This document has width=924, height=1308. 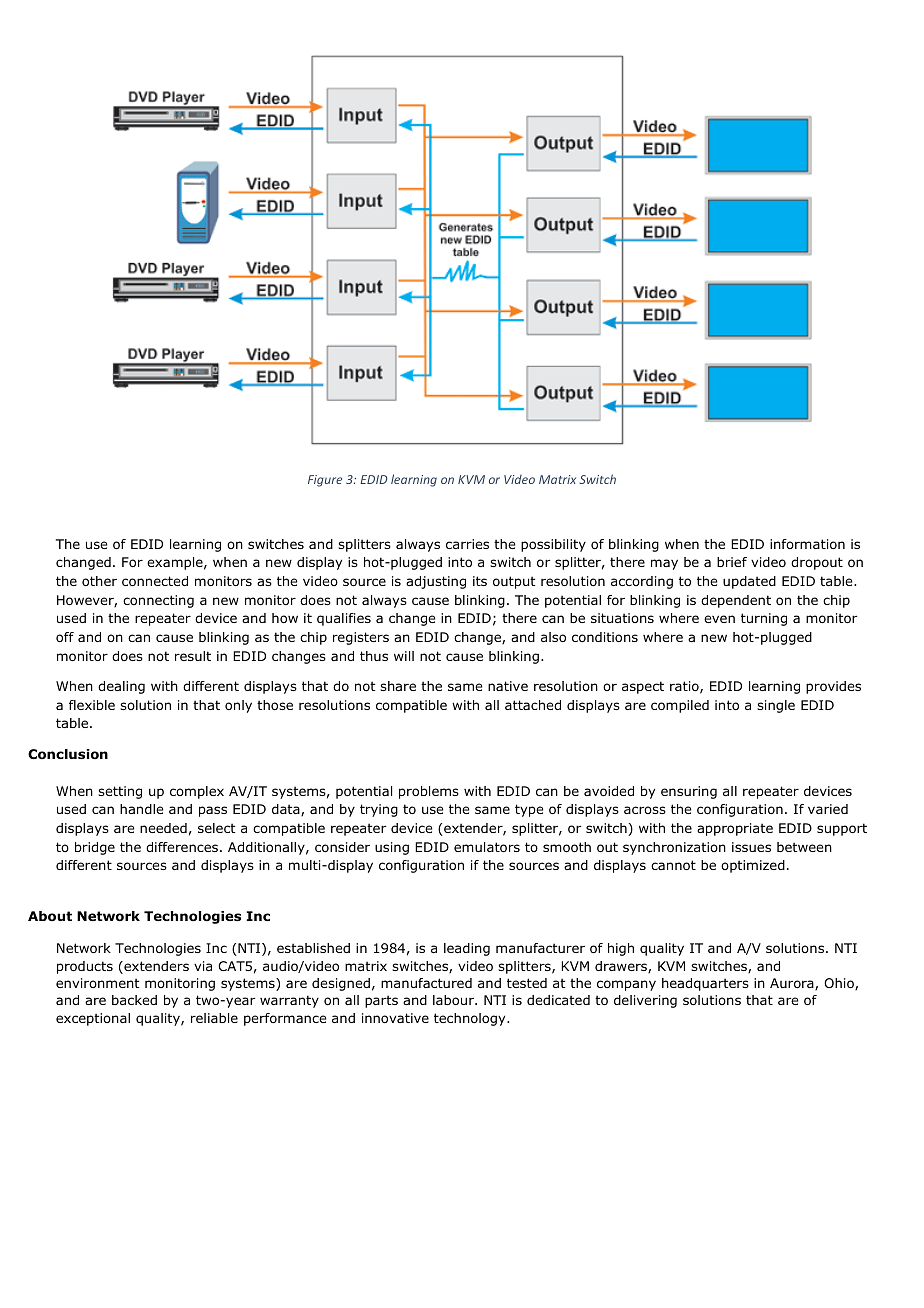 I want to click on Conclusion, so click(x=68, y=754).
